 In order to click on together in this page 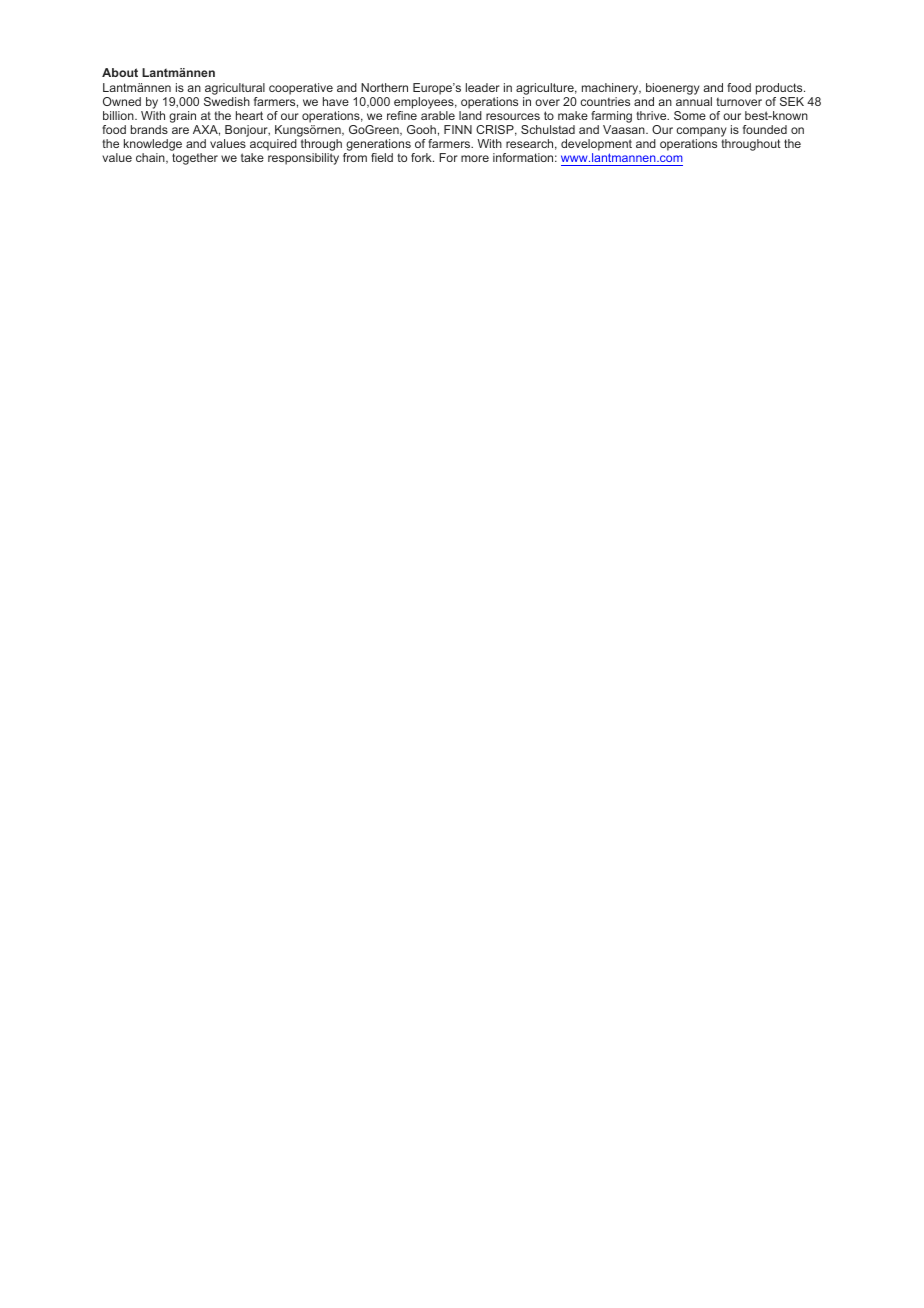, I will do `click(195, 159)`.
